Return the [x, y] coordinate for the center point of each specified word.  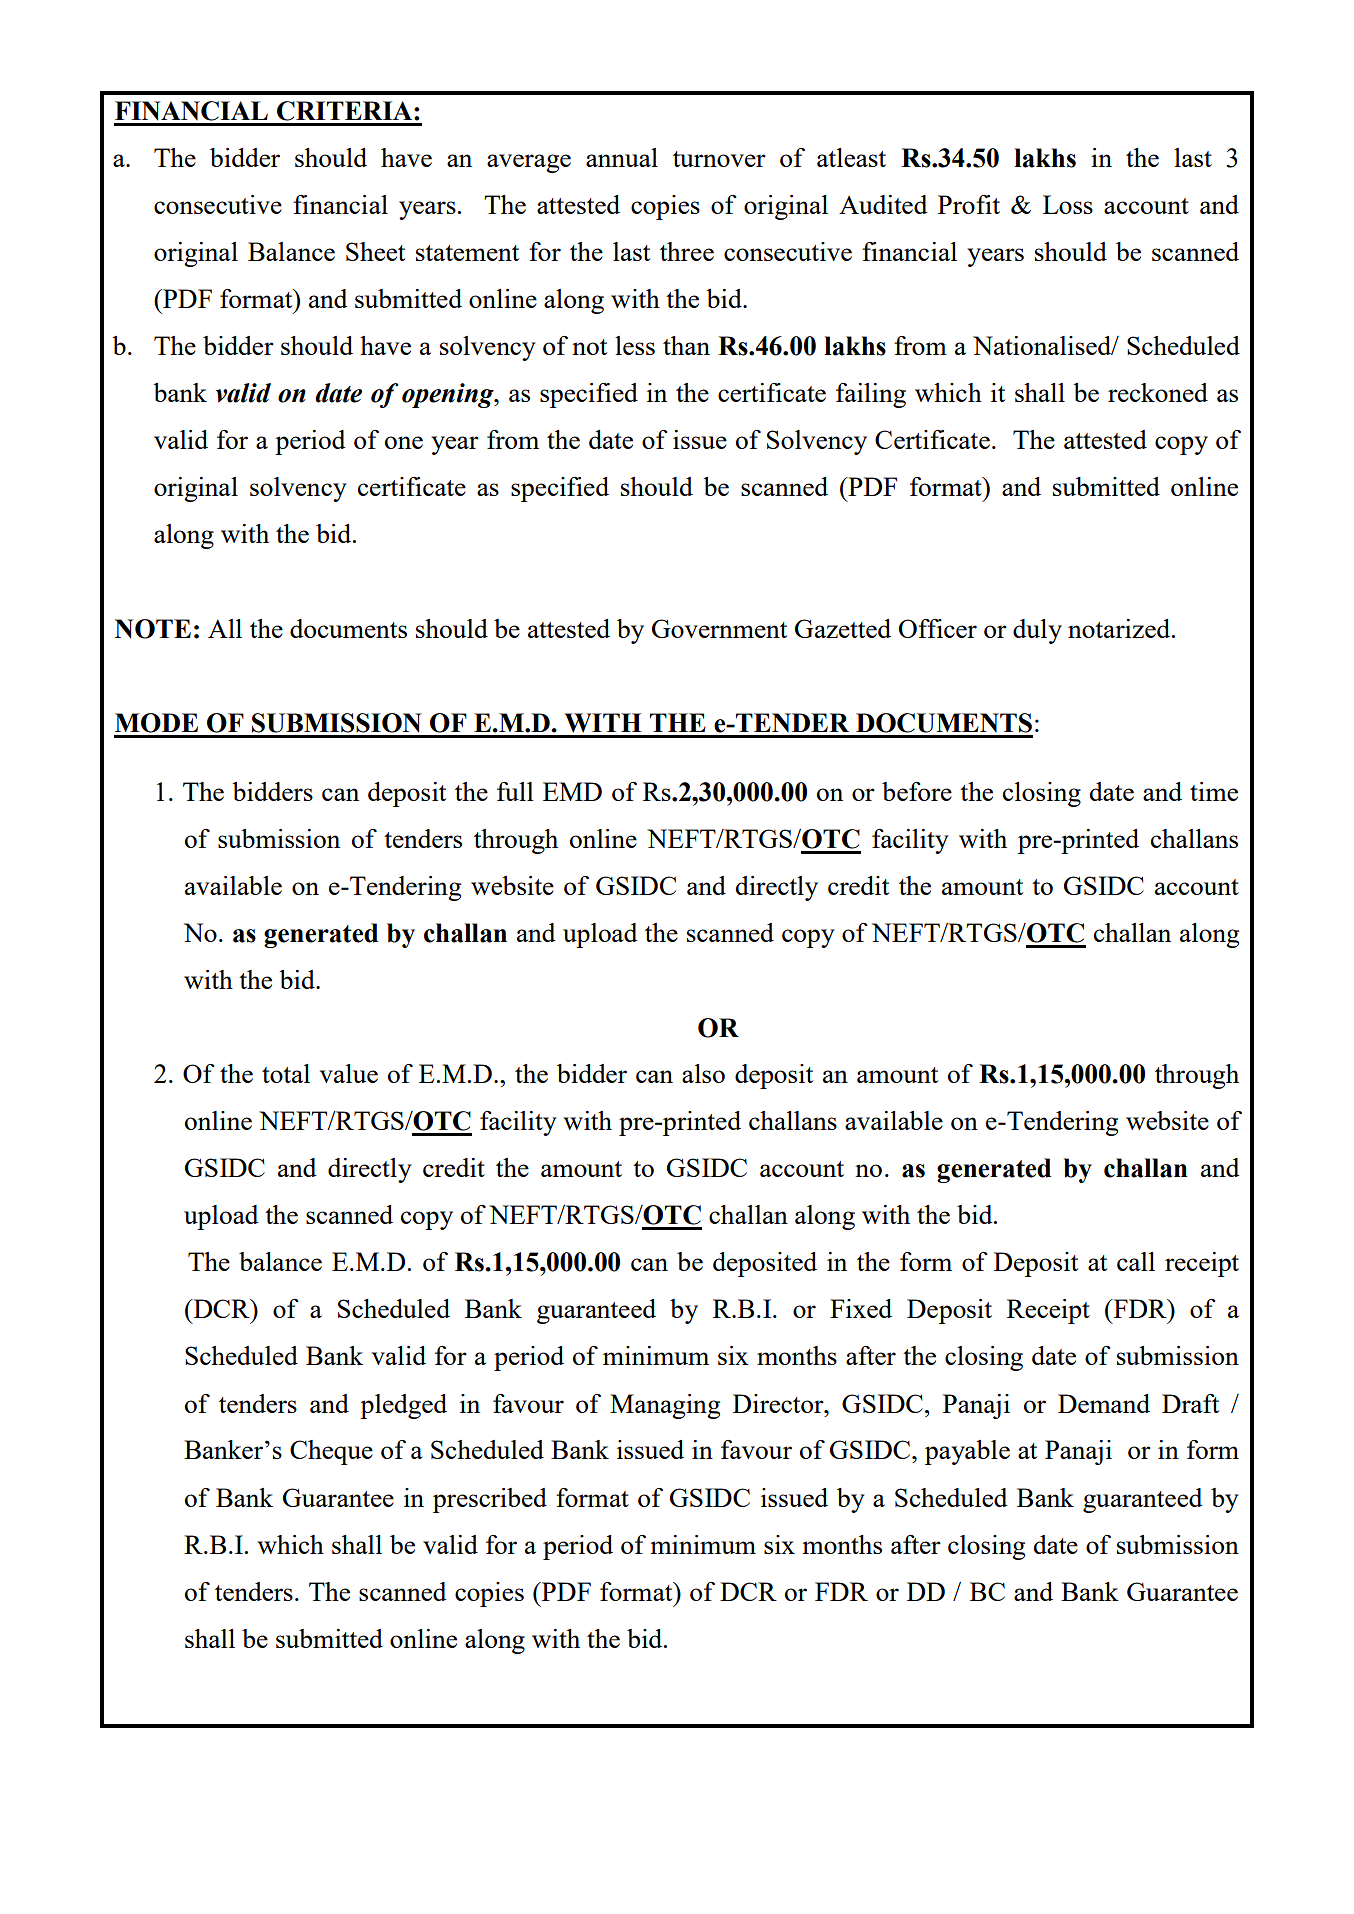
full [515, 791]
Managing [665, 1406]
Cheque [331, 1452]
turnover [719, 159]
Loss [1068, 204]
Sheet [375, 251]
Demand [1104, 1403]
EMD [572, 791]
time [1214, 791]
